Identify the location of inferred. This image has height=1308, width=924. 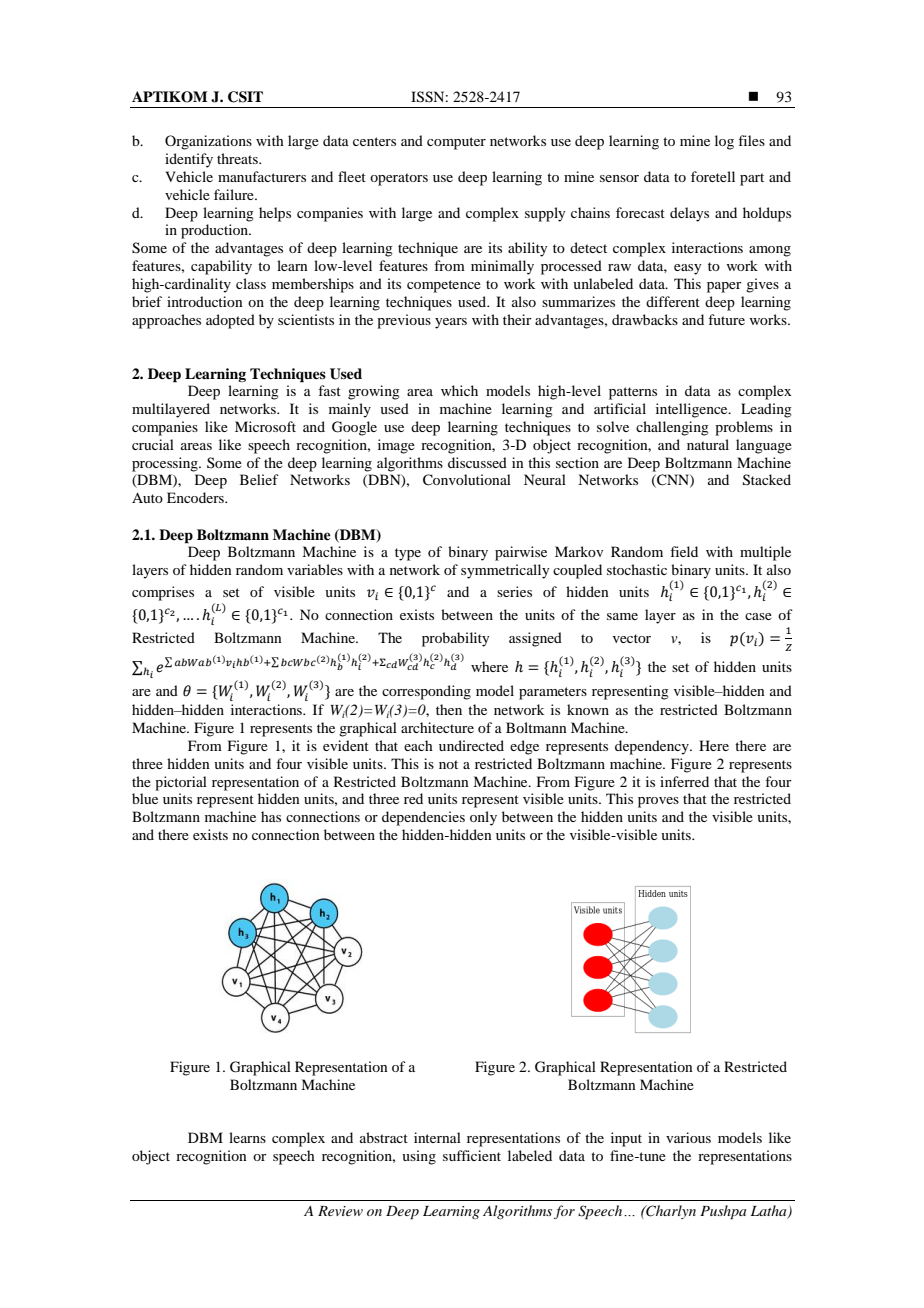
(684, 781).
